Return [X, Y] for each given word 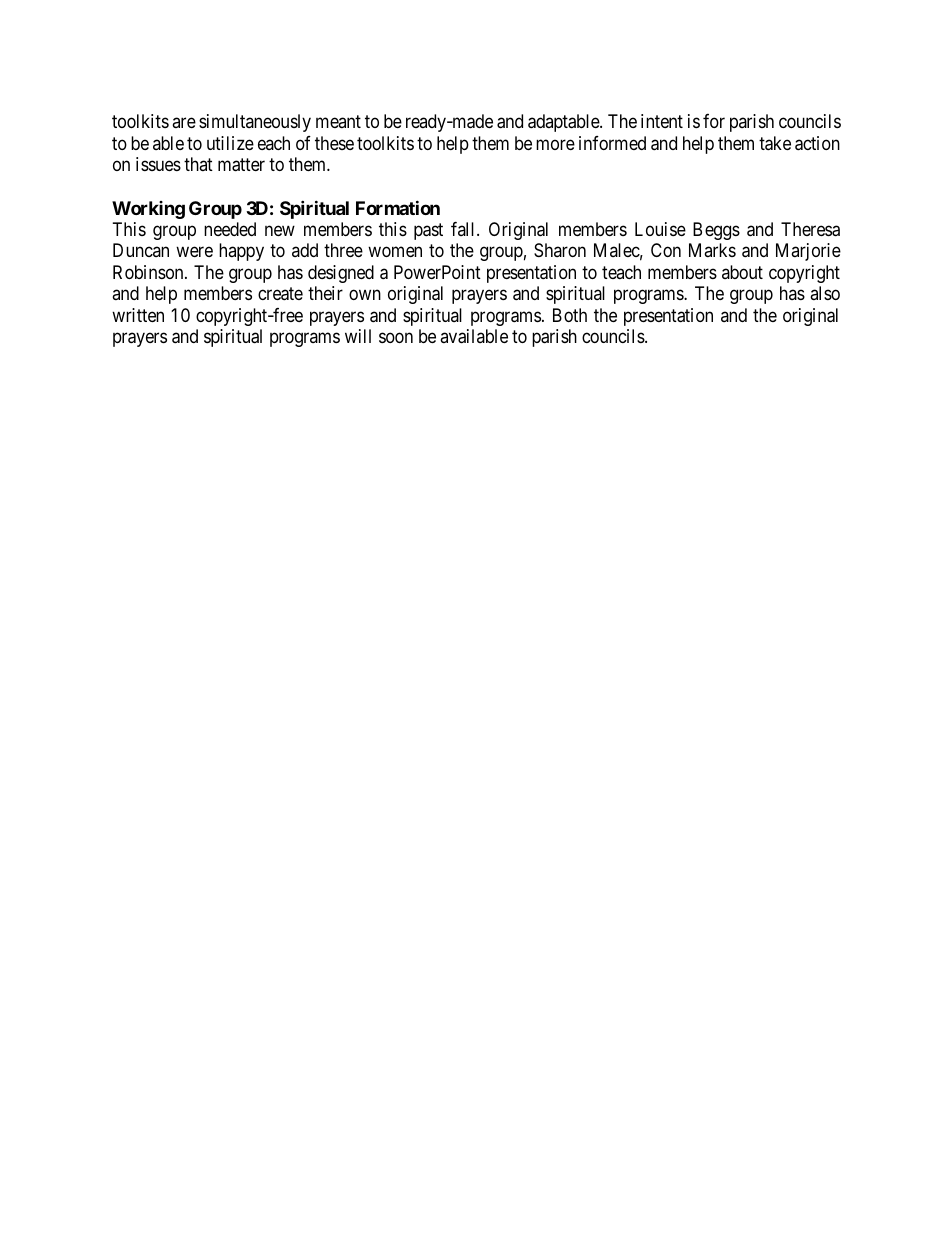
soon [396, 338]
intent [662, 121]
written [138, 315]
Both [570, 315]
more [555, 144]
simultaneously [255, 123]
